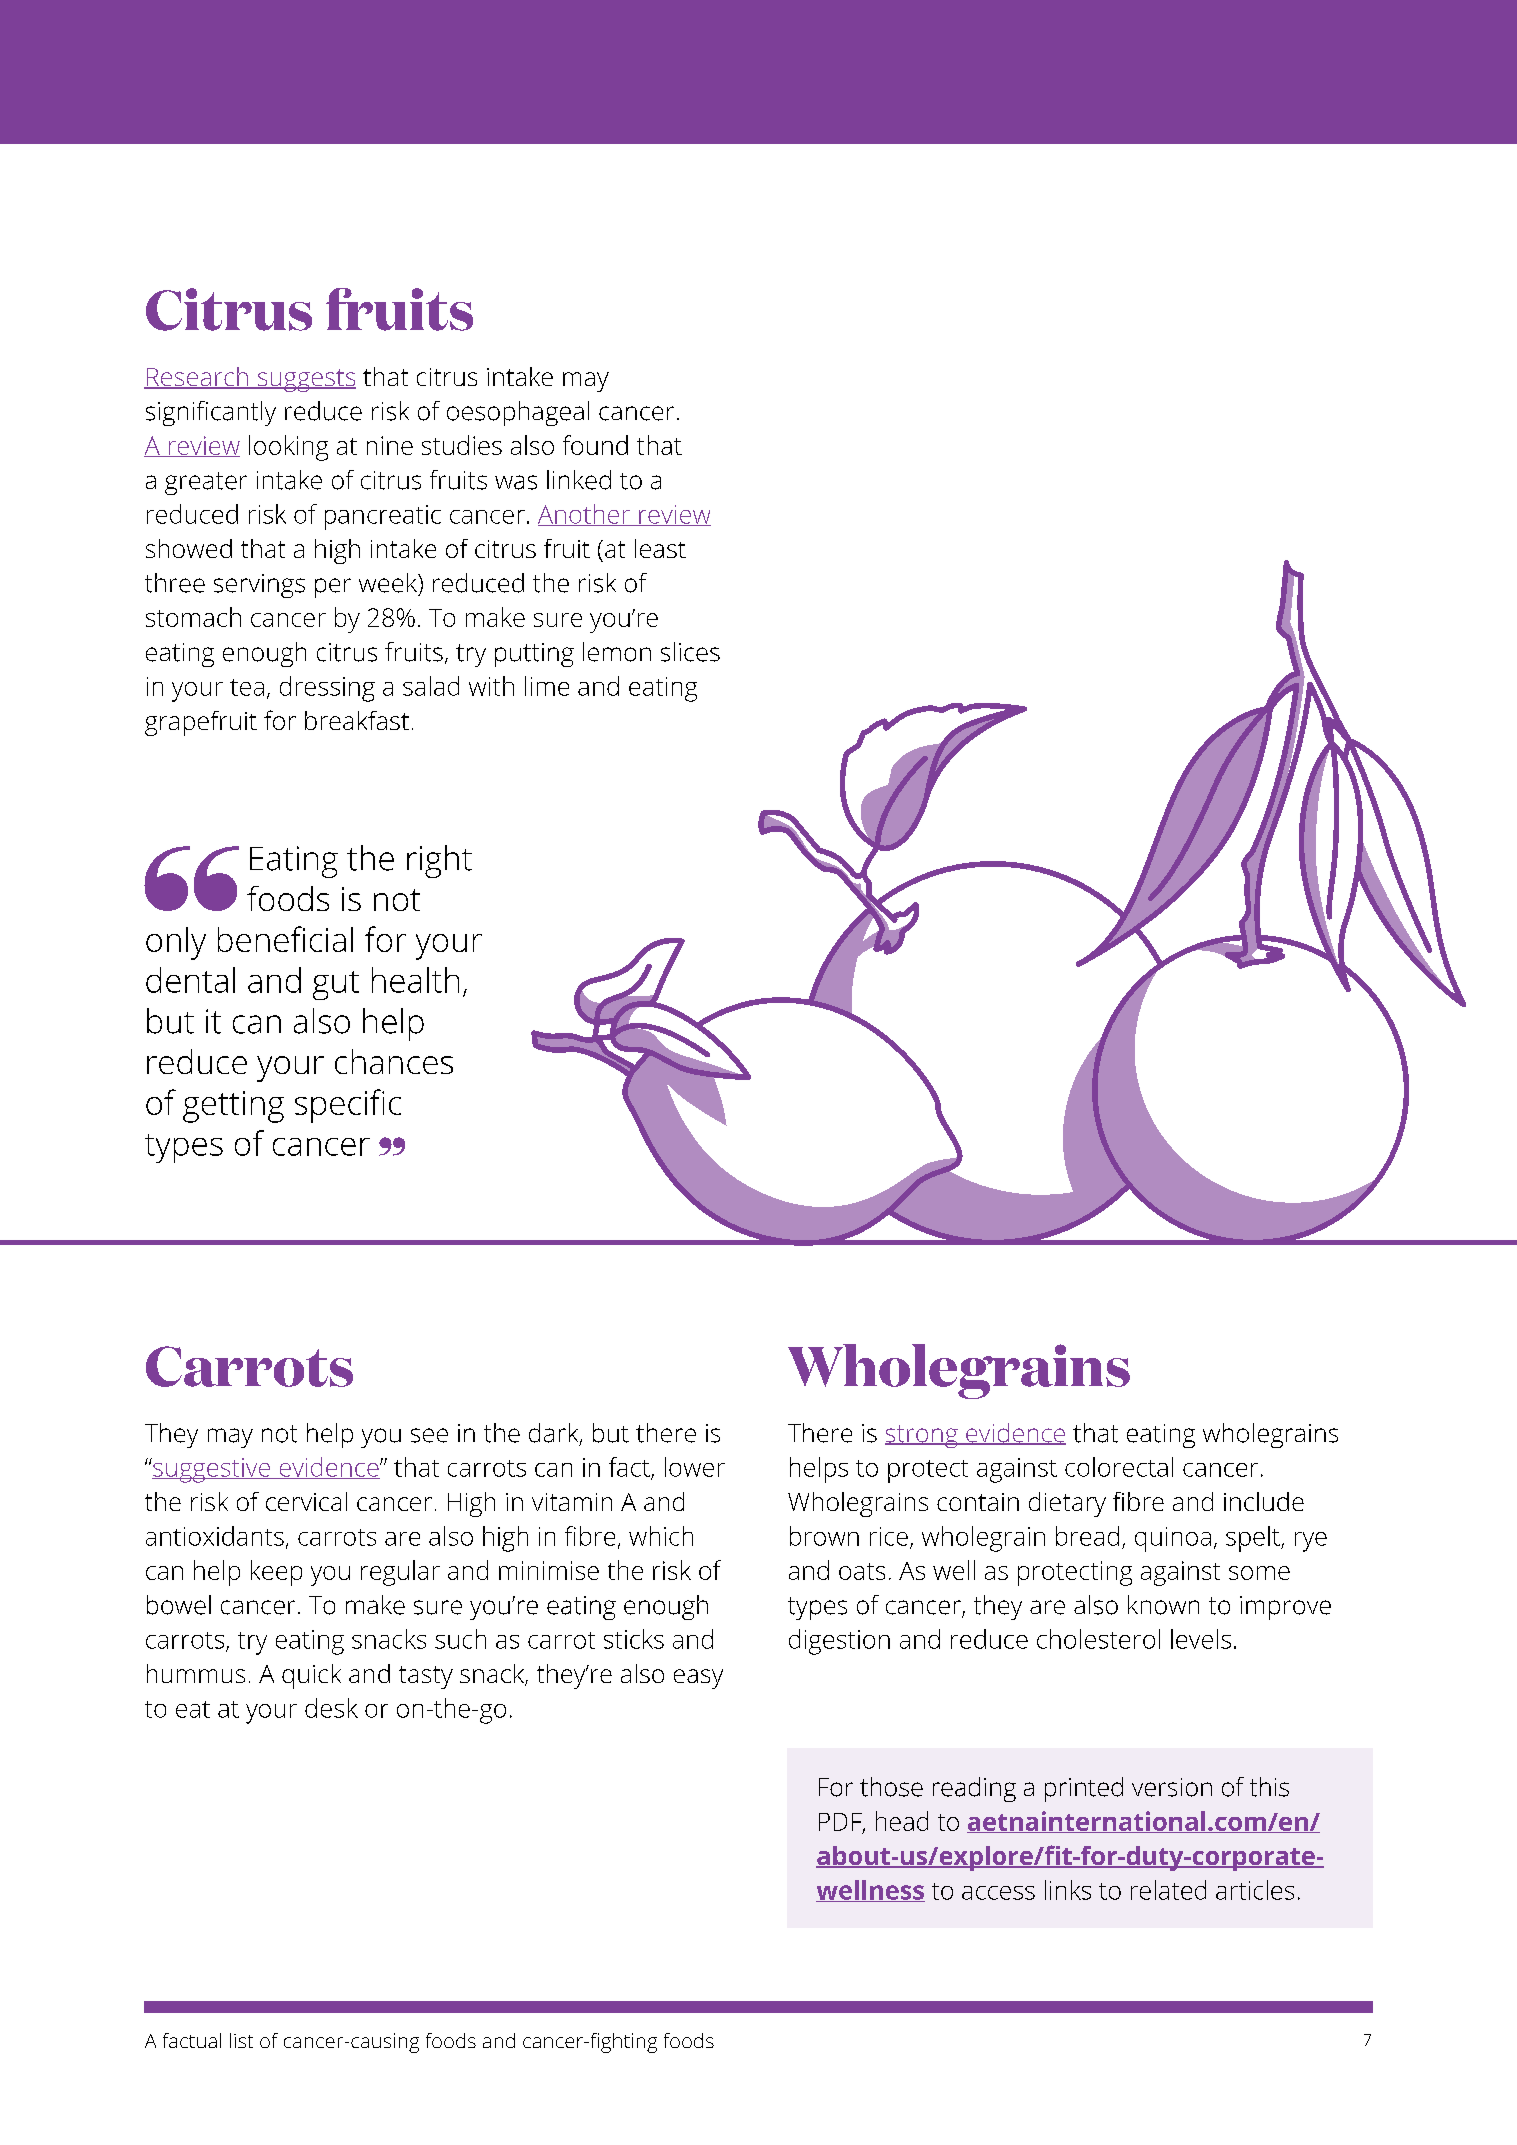 The image size is (1517, 2145). What do you see at coordinates (348, 1106) in the image?
I see `specific` at bounding box center [348, 1106].
